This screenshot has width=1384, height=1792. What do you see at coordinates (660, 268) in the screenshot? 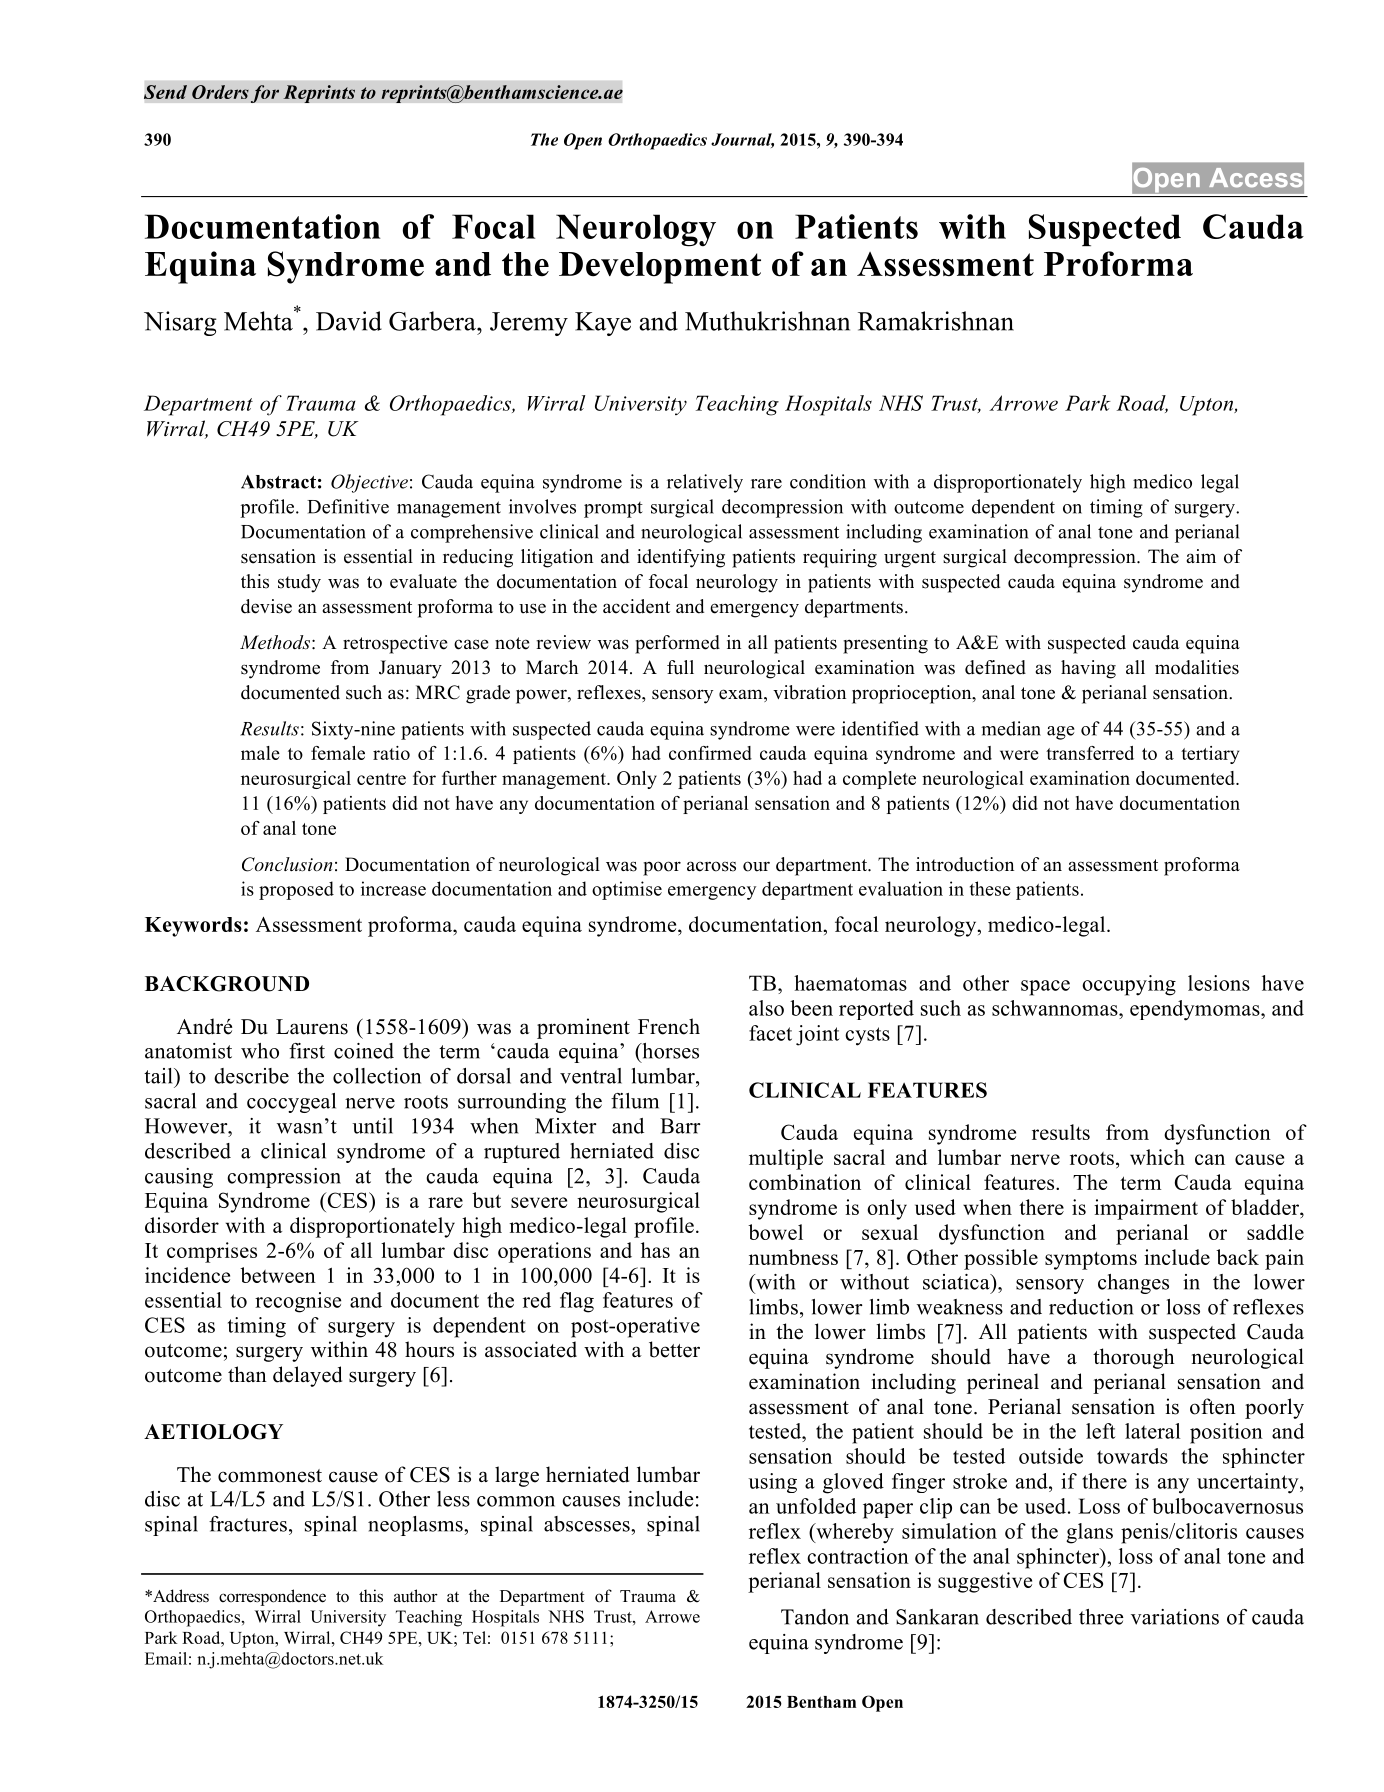
I see `Development` at bounding box center [660, 268].
